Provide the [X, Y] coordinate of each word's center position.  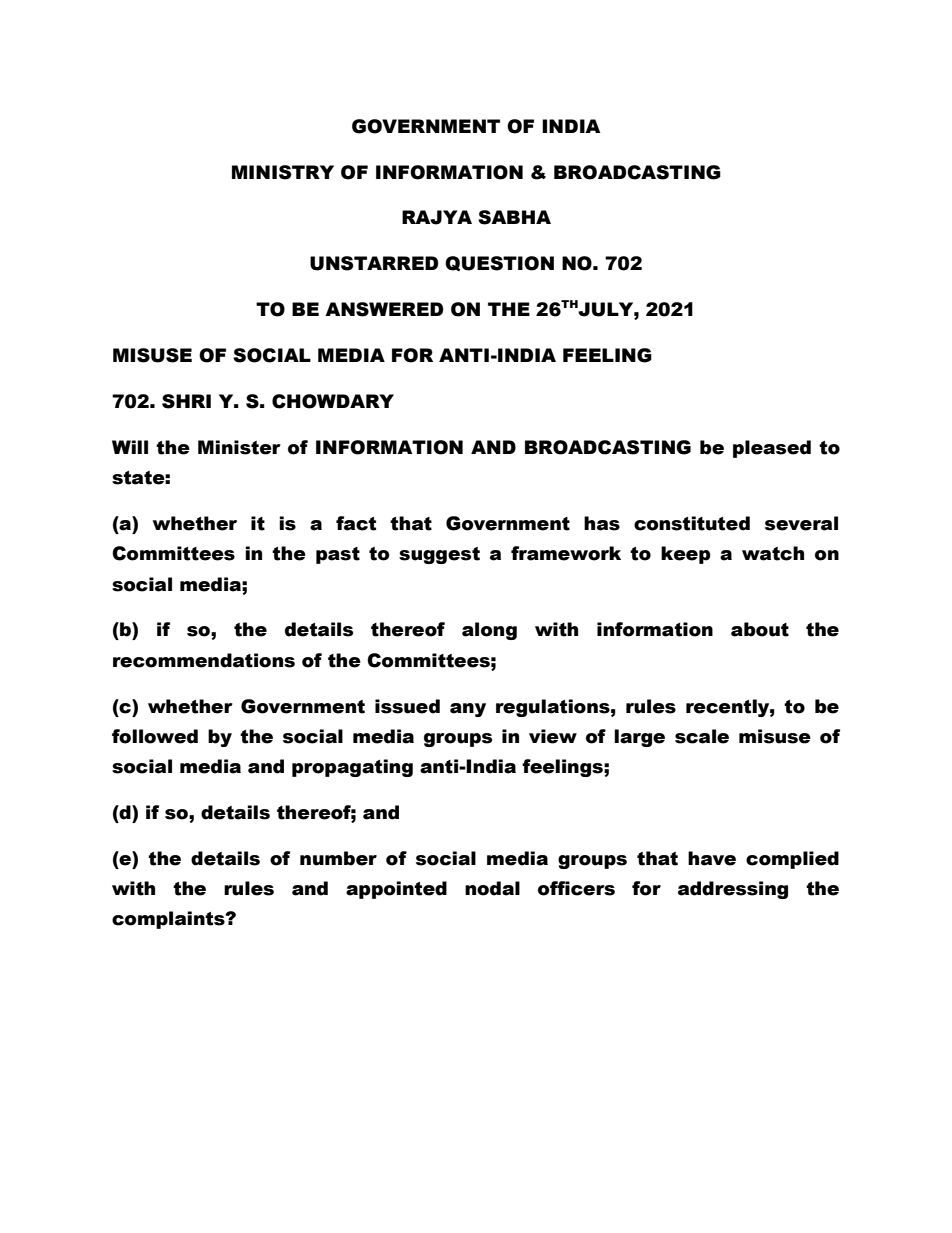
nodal [492, 888]
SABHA [514, 217]
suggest [439, 555]
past [338, 555]
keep [686, 555]
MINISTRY [283, 172]
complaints [169, 920]
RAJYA [437, 217]
